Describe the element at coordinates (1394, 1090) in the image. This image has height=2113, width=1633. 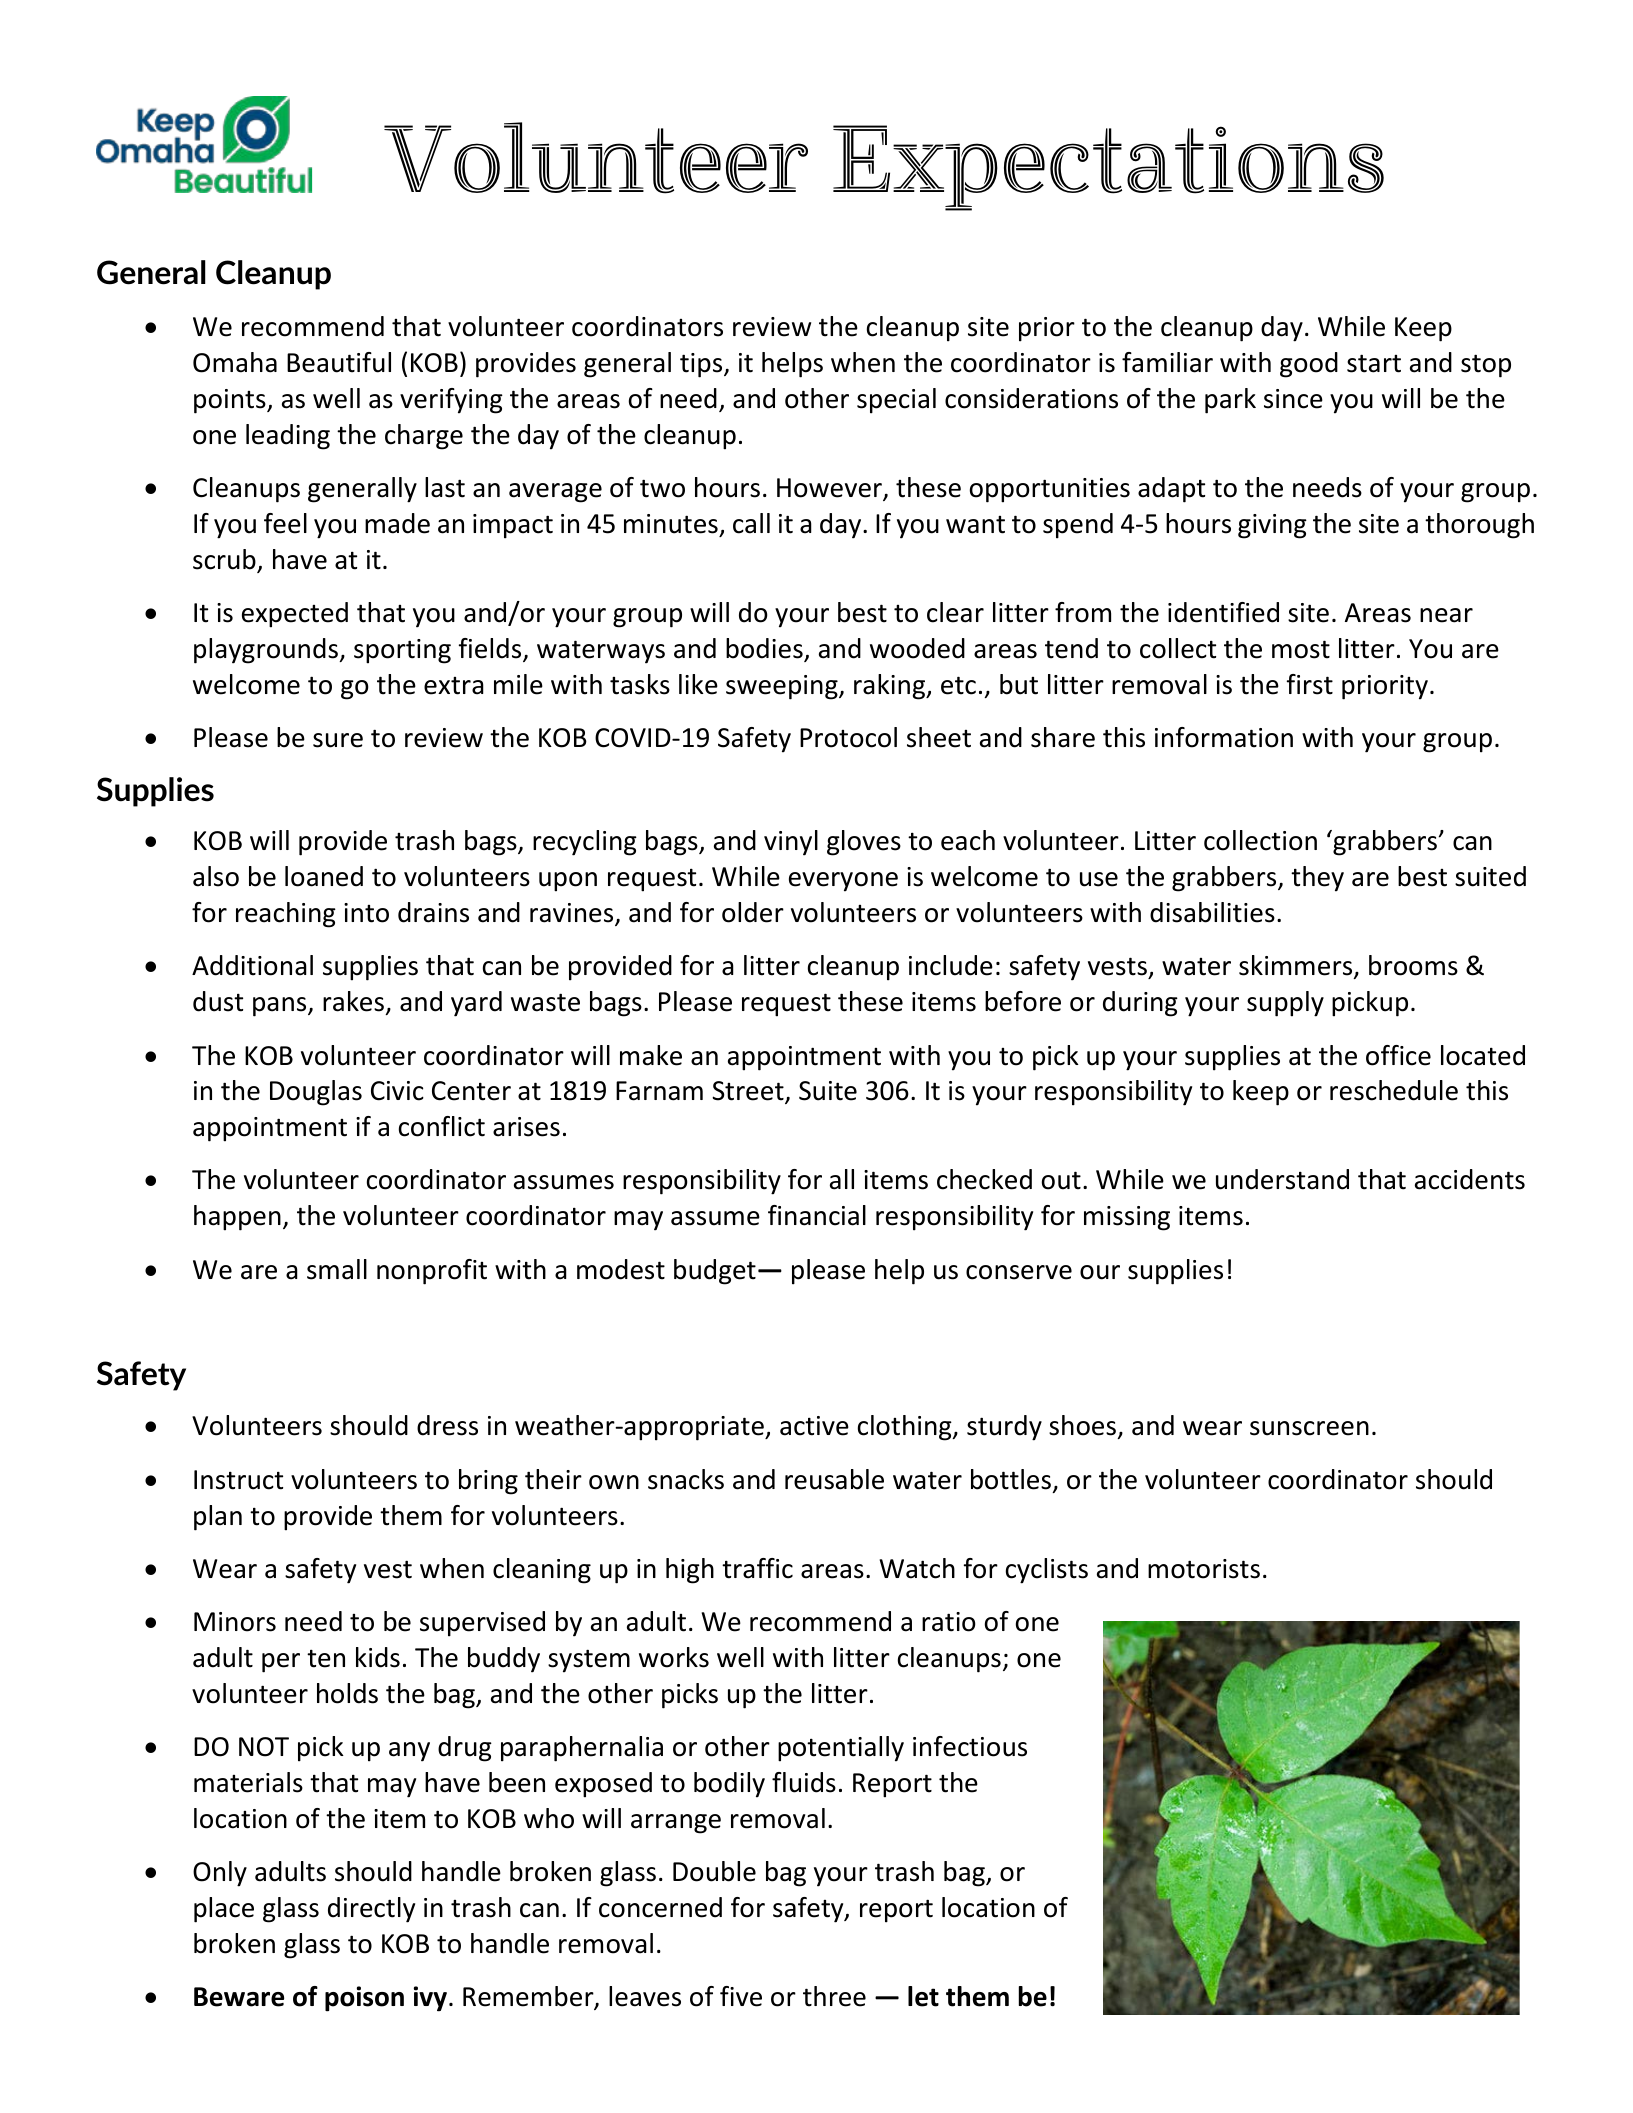
I see `reschedule` at that location.
